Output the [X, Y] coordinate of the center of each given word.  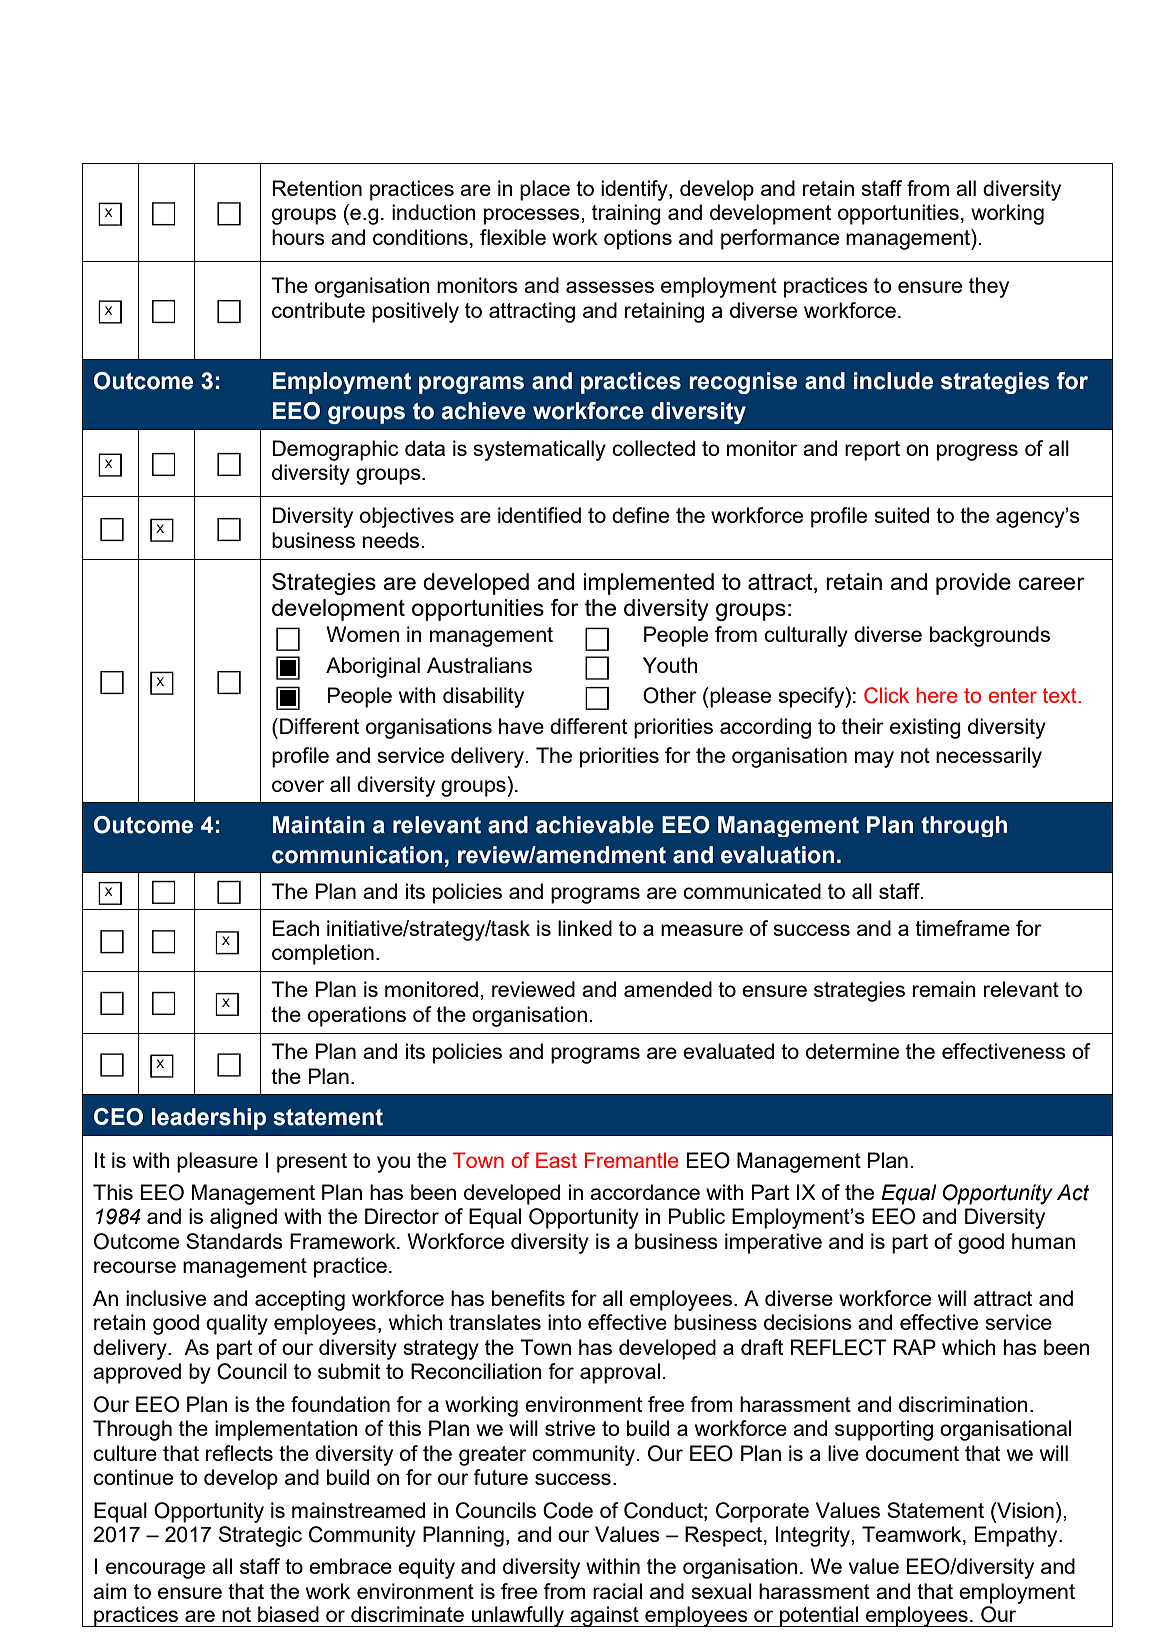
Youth [670, 665]
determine [852, 1051]
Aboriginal [373, 667]
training [626, 214]
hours [298, 237]
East [556, 1160]
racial [617, 1591]
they [989, 287]
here [937, 695]
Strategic [260, 1536]
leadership [209, 1119]
